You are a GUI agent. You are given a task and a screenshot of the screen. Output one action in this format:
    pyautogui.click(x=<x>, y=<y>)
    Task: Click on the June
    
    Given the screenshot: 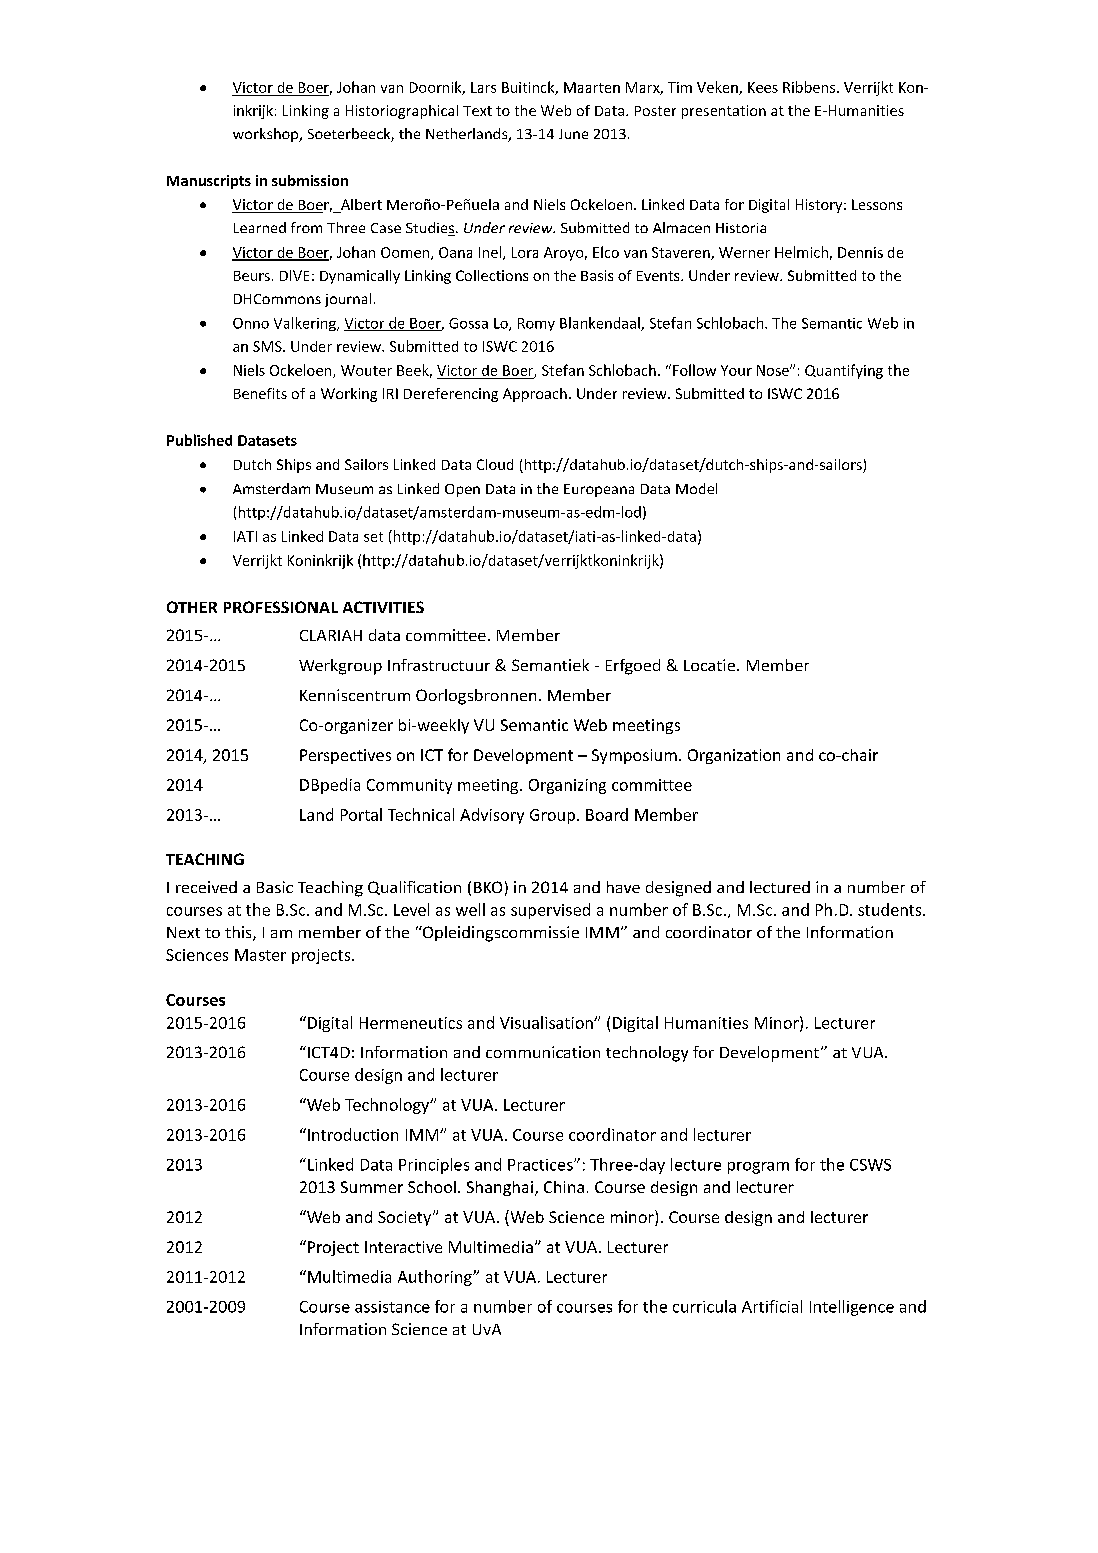 What is the action you would take?
    pyautogui.click(x=573, y=134)
